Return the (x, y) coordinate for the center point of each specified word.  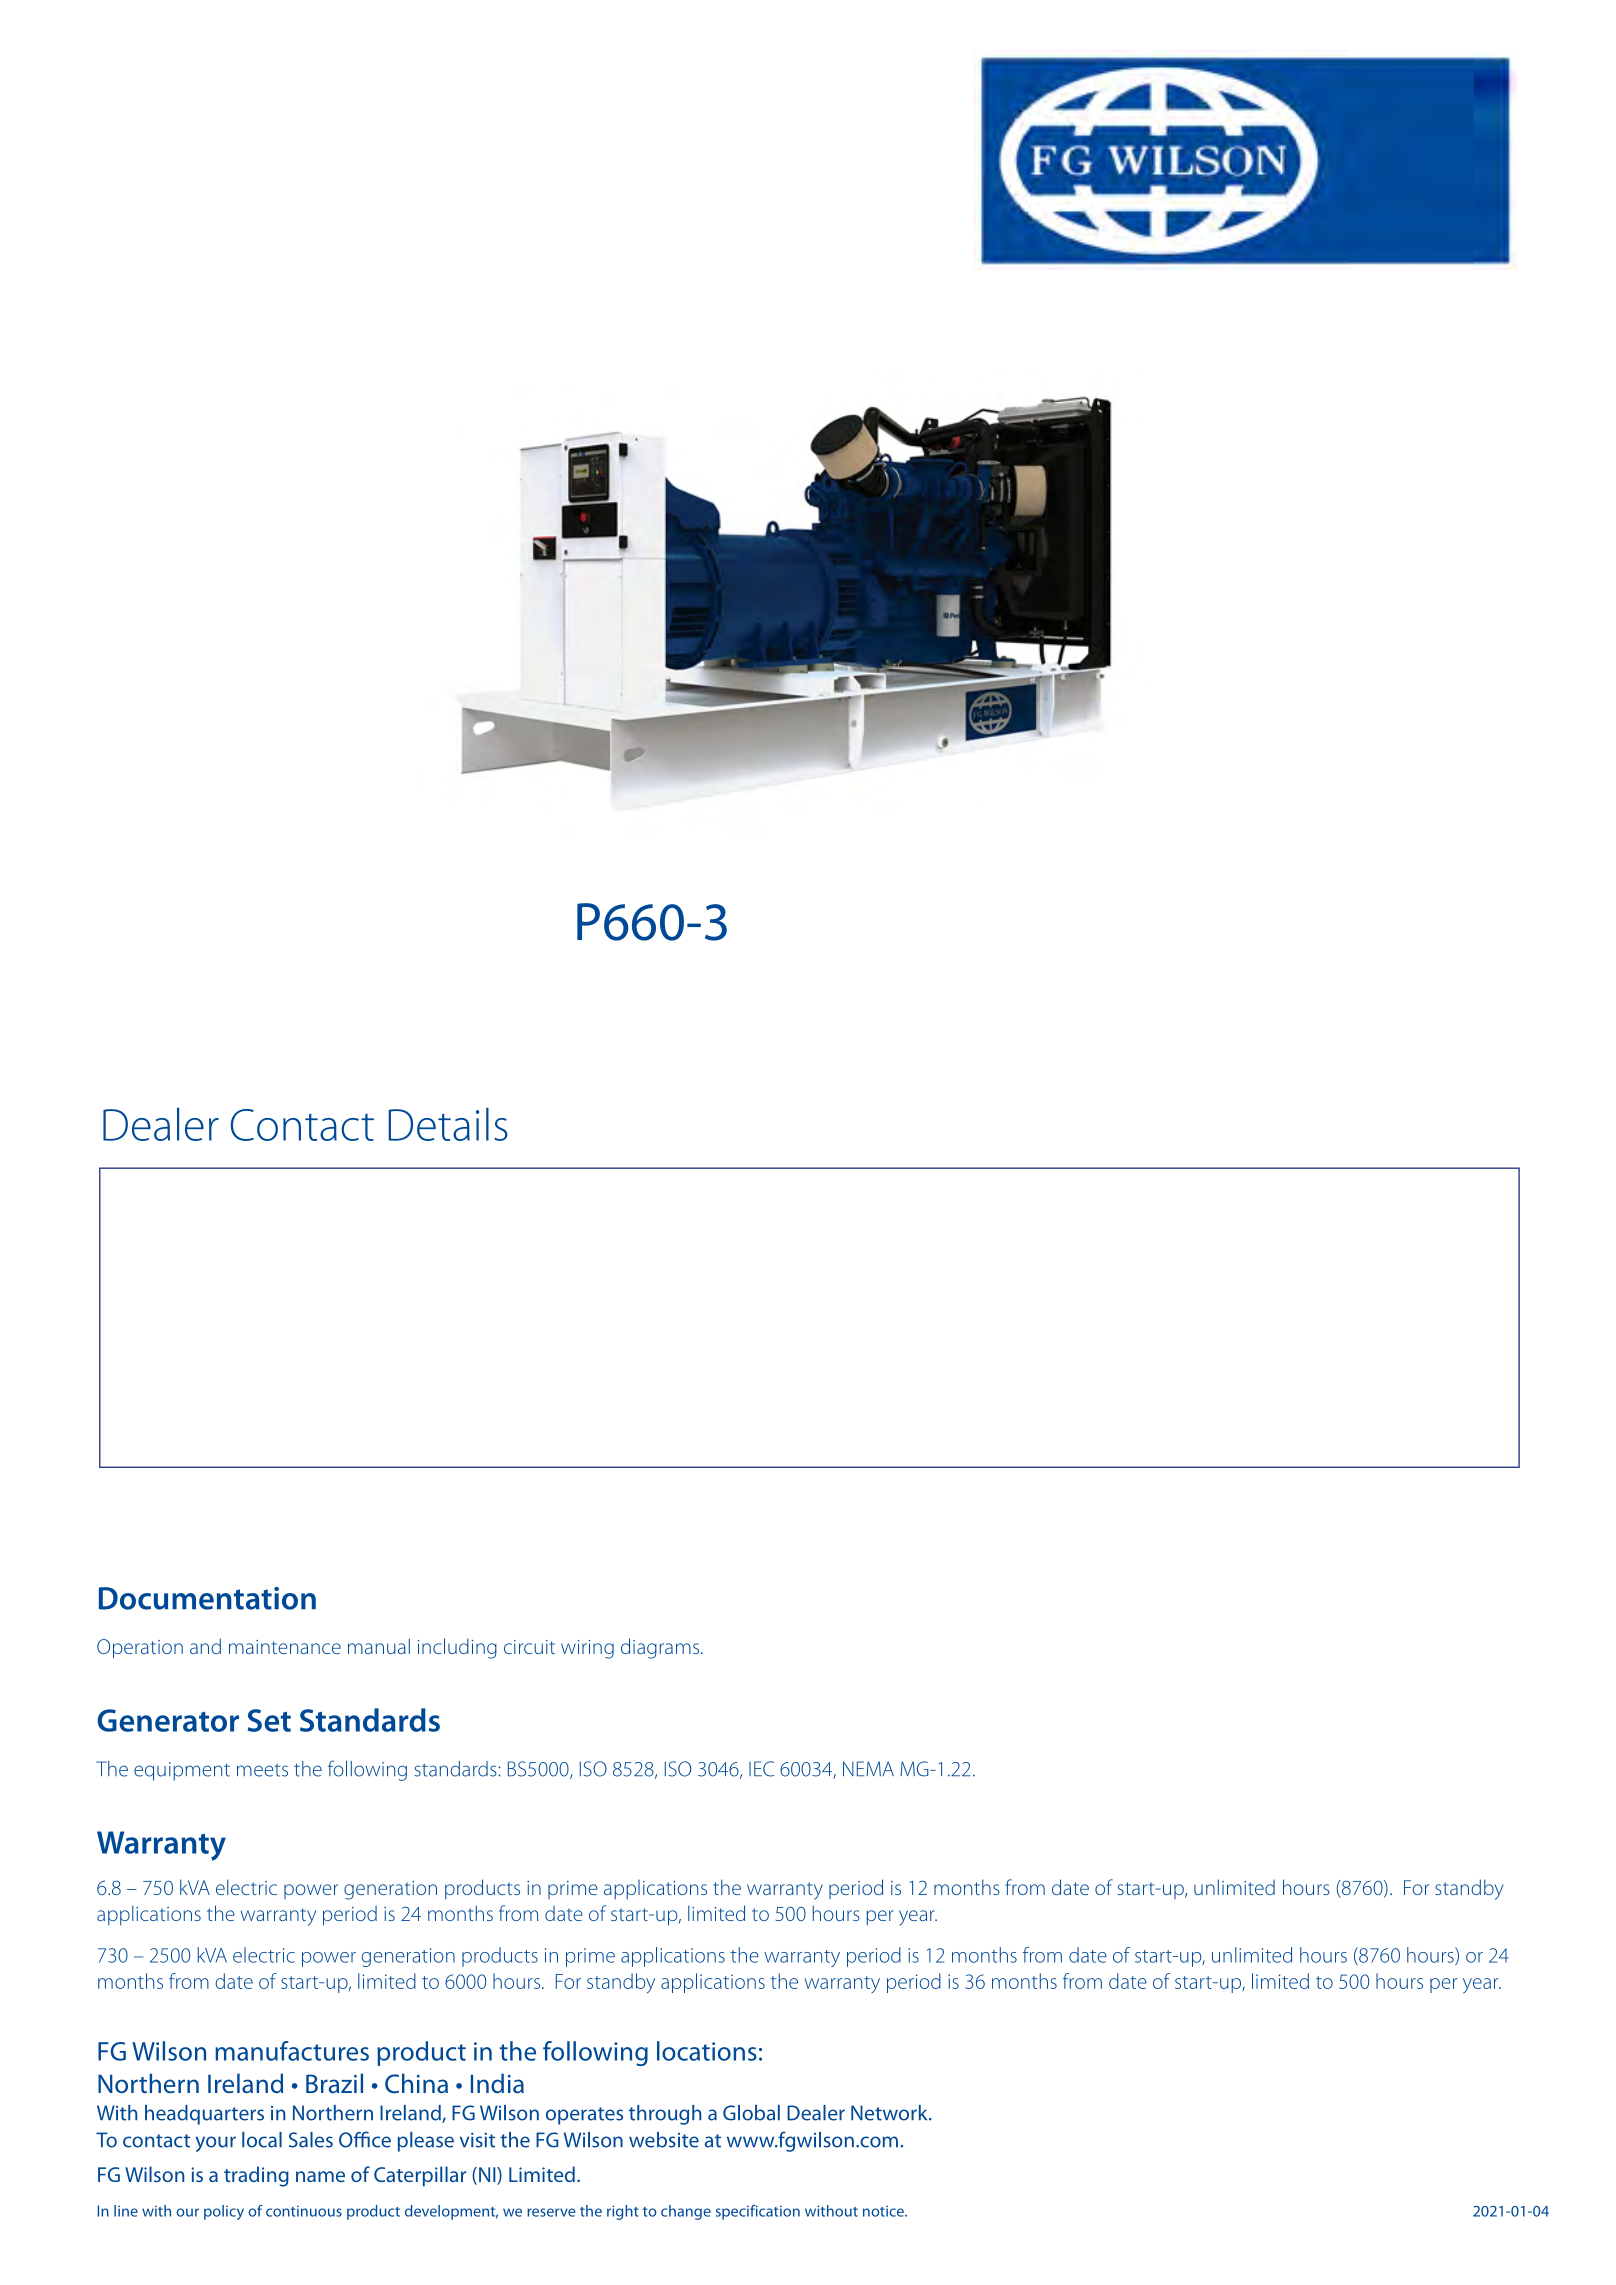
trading (256, 2176)
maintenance (285, 1647)
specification (758, 2212)
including (457, 1648)
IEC (761, 1769)
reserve (551, 2212)
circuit (529, 1647)
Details (448, 1124)
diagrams (661, 1648)
